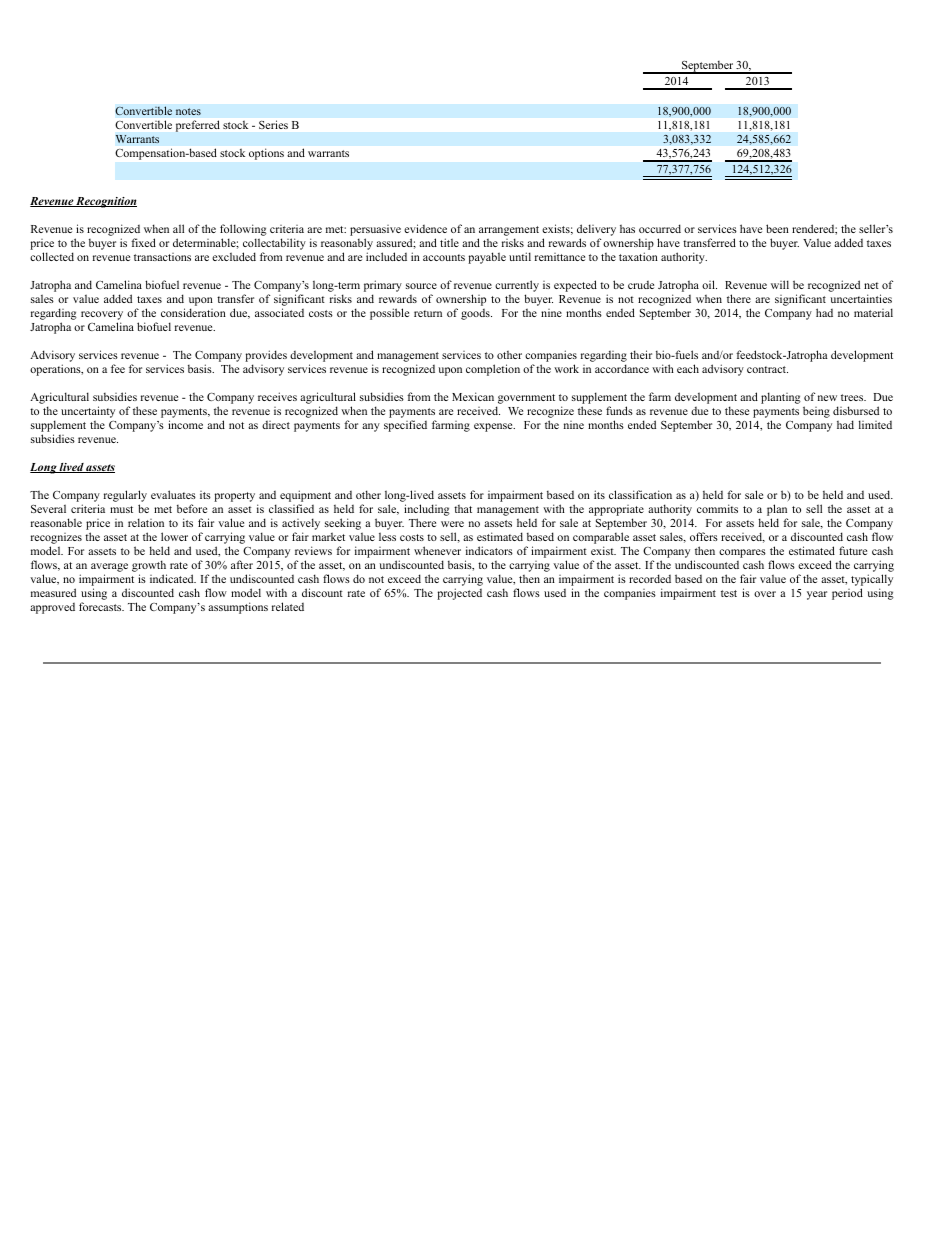  I want to click on been, so click(777, 228).
